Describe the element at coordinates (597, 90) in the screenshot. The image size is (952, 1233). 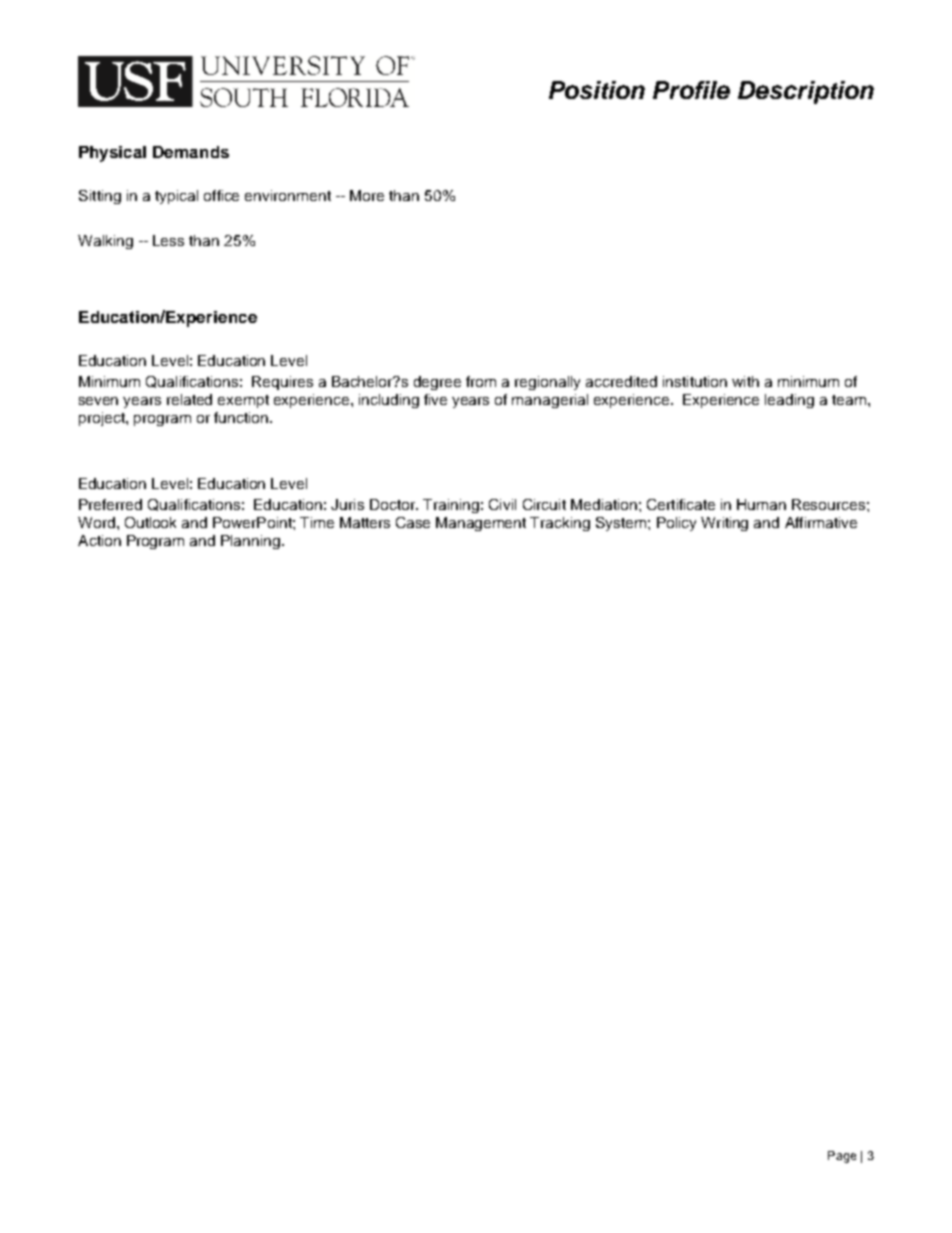
I see `Position` at that location.
